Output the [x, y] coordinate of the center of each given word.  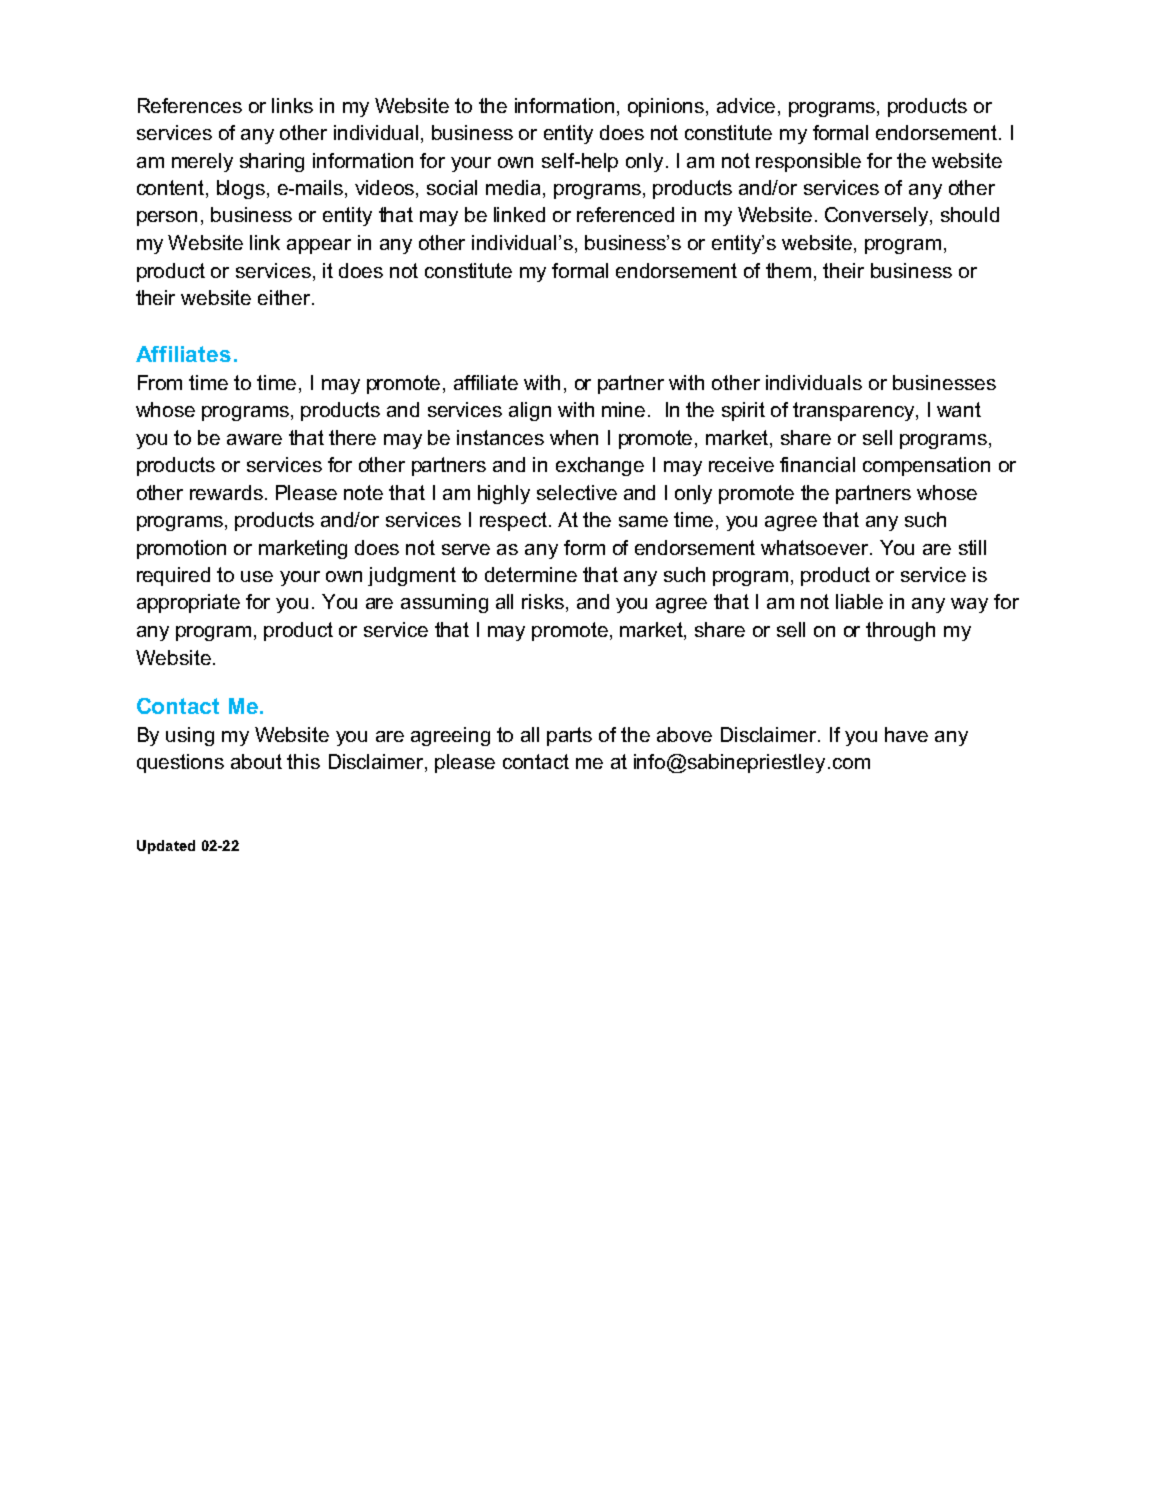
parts [569, 736]
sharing [272, 162]
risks [543, 601]
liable [859, 601]
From [160, 382]
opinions [667, 107]
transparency [855, 411]
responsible [808, 162]
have [906, 734]
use [257, 576]
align [530, 411]
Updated [166, 847]
